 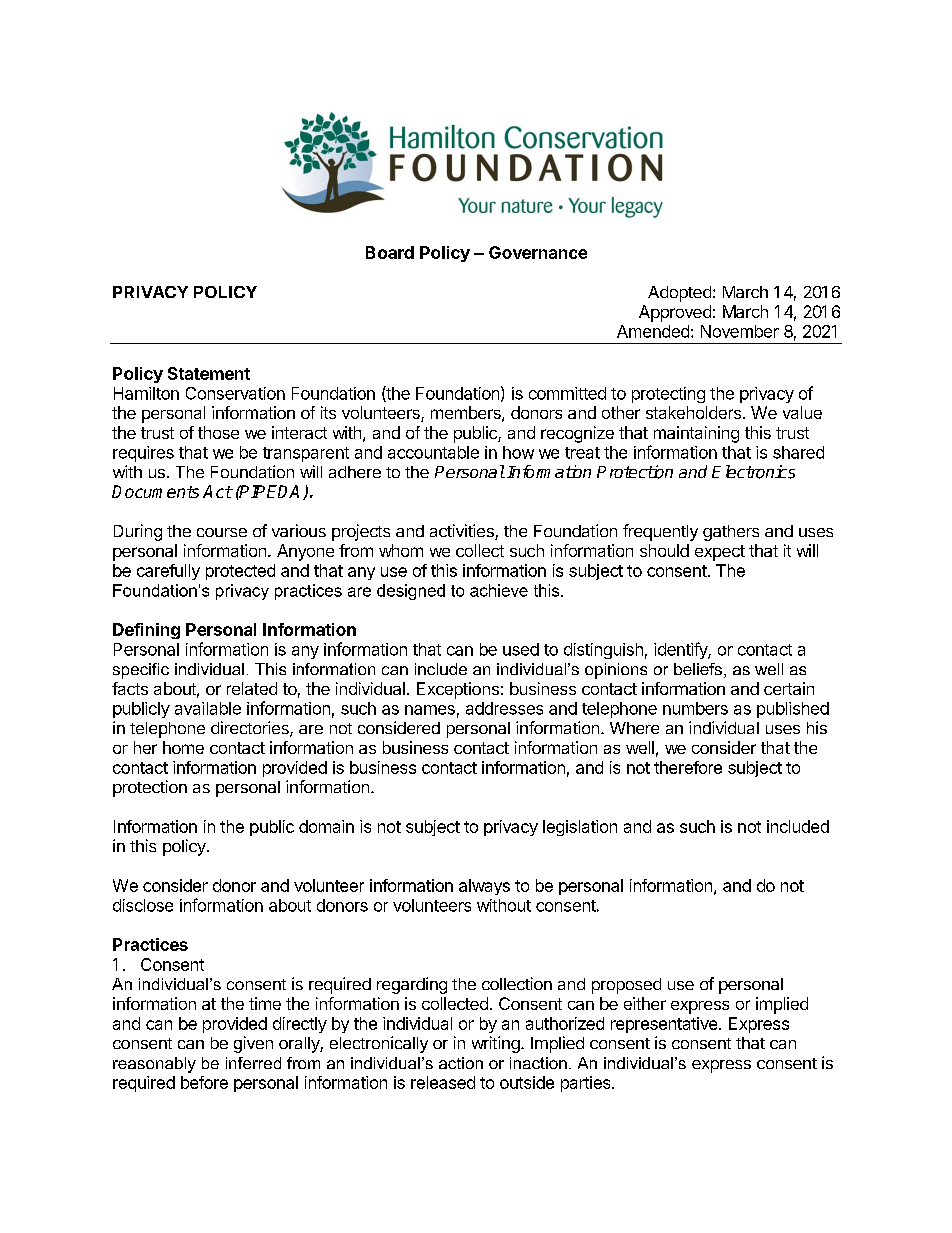 I want to click on Governance, so click(x=538, y=252).
